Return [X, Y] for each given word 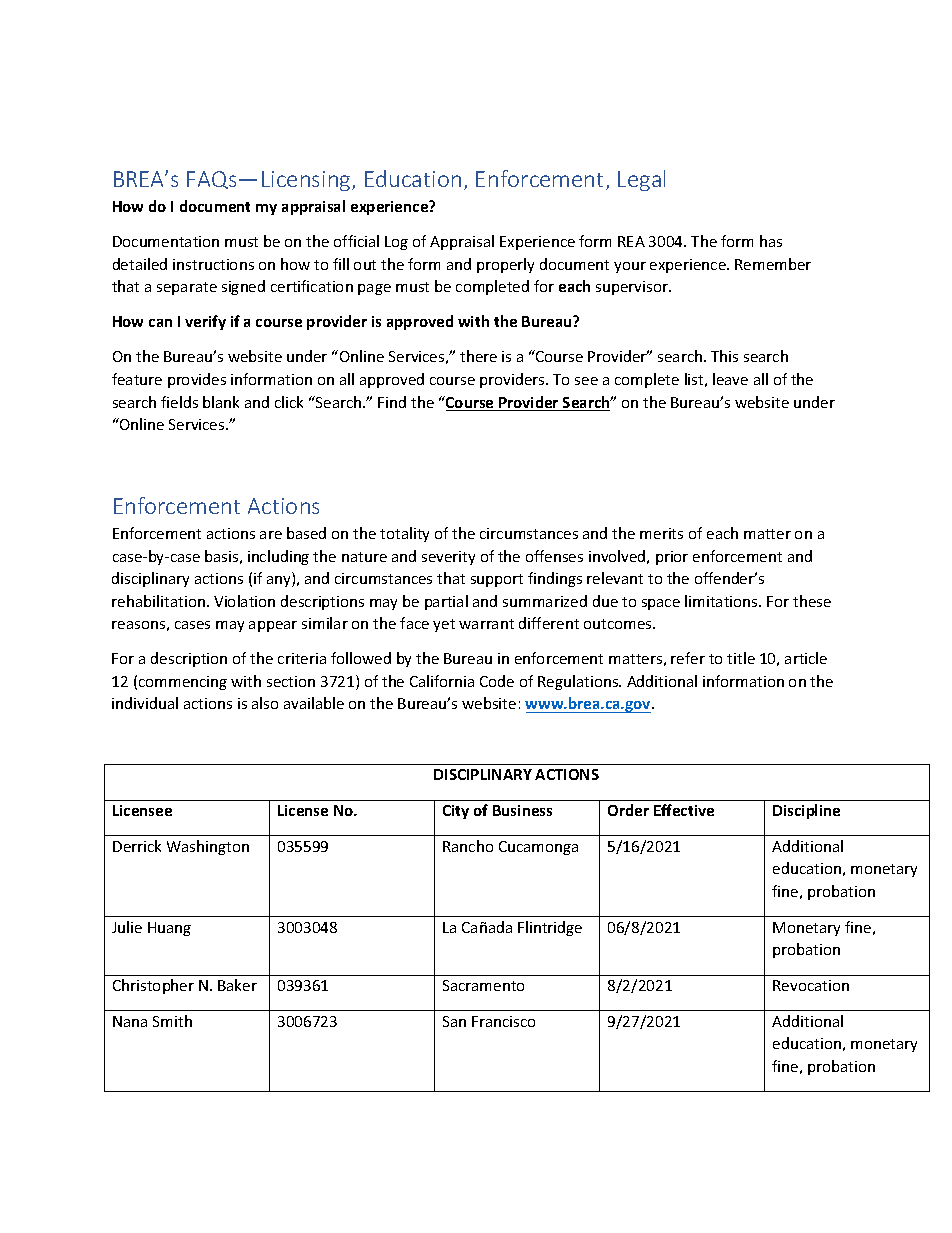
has [771, 241]
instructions [213, 264]
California [442, 681]
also [265, 703]
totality [404, 534]
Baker [237, 985]
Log [396, 243]
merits [661, 533]
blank [221, 402]
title [741, 658]
